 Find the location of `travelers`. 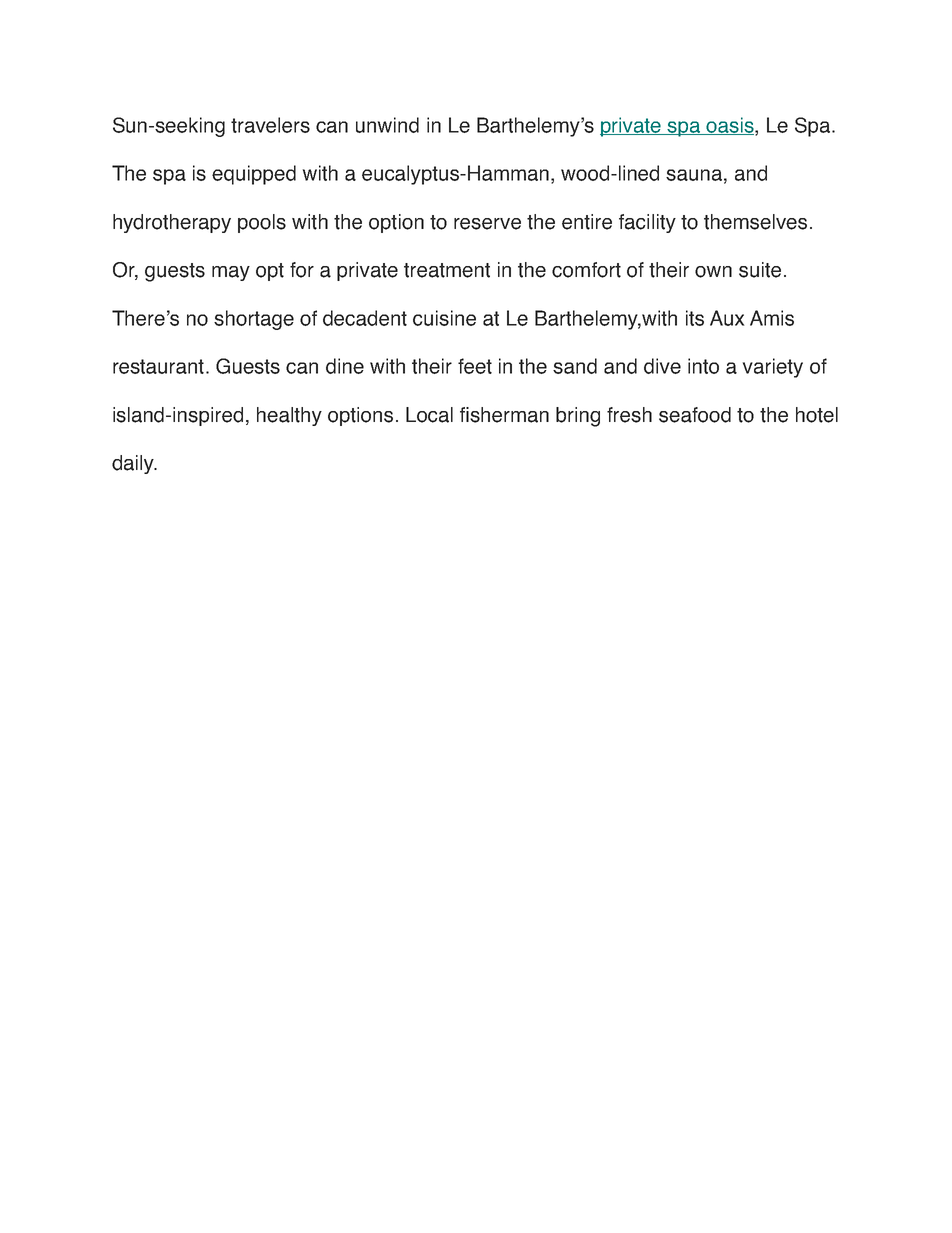

travelers is located at coordinates (270, 125).
